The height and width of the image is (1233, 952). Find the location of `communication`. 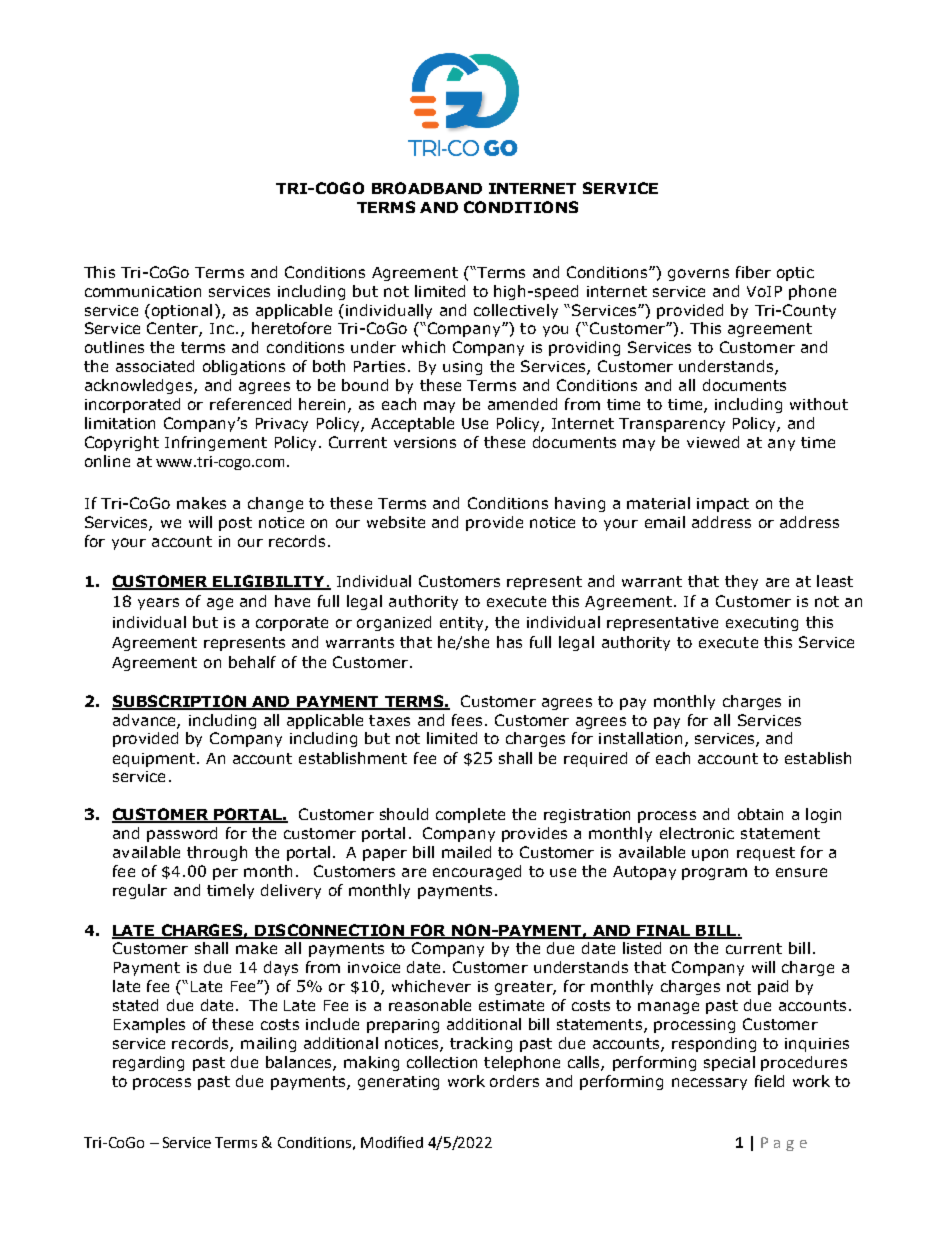

communication is located at coordinates (143, 291).
